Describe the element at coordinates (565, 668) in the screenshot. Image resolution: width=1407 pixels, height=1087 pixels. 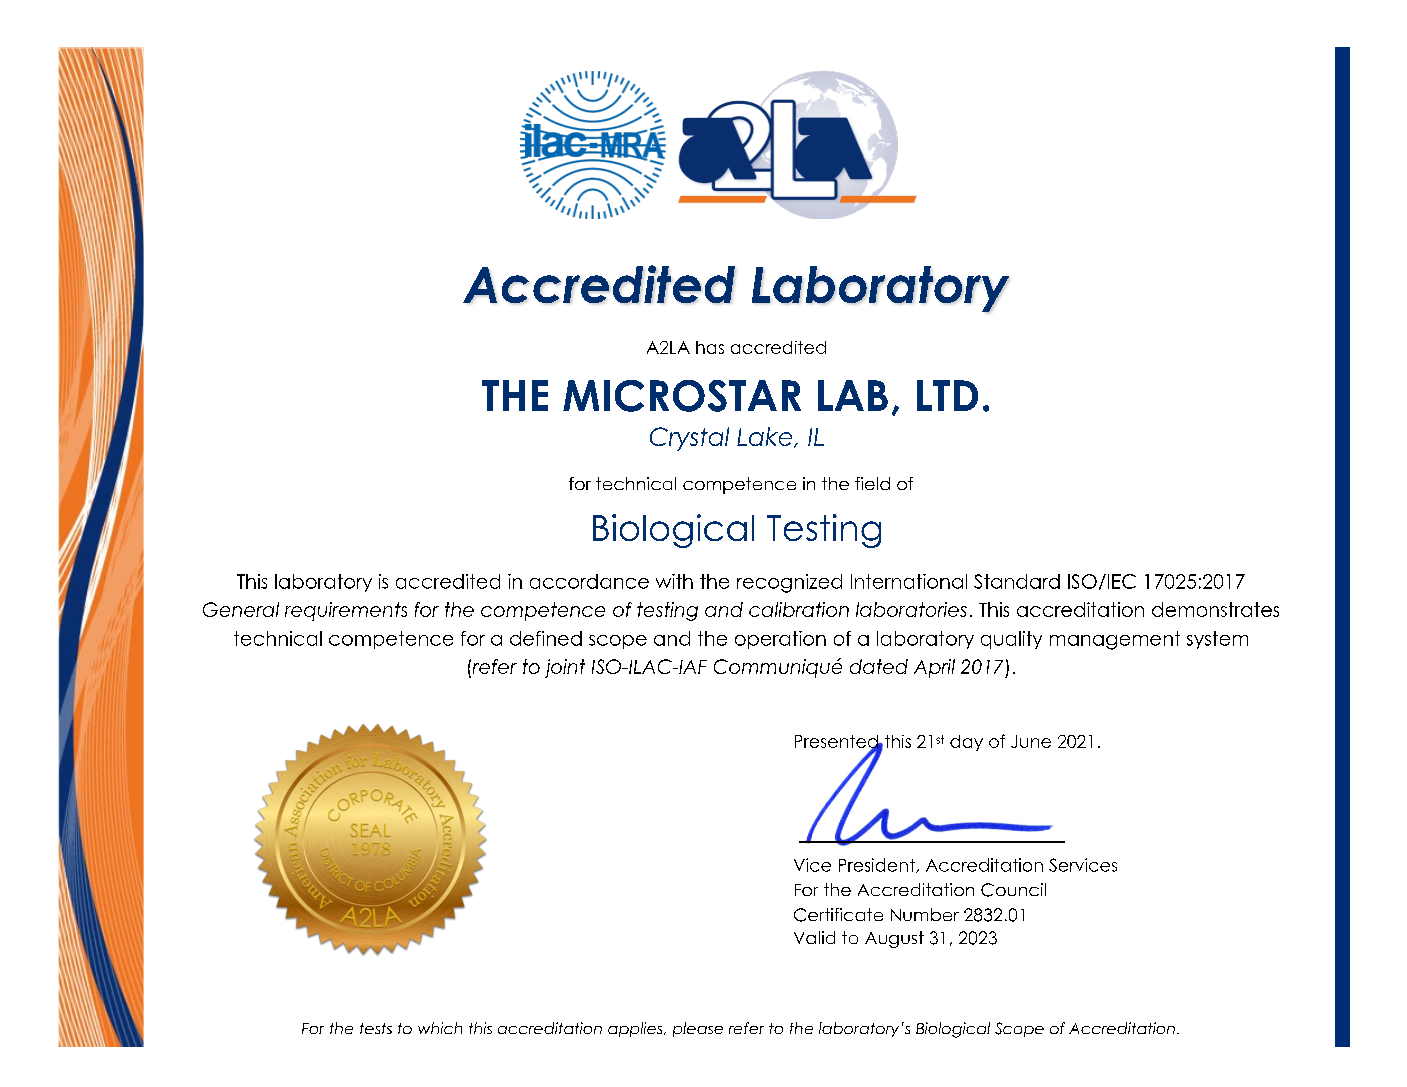
I see `joint` at that location.
